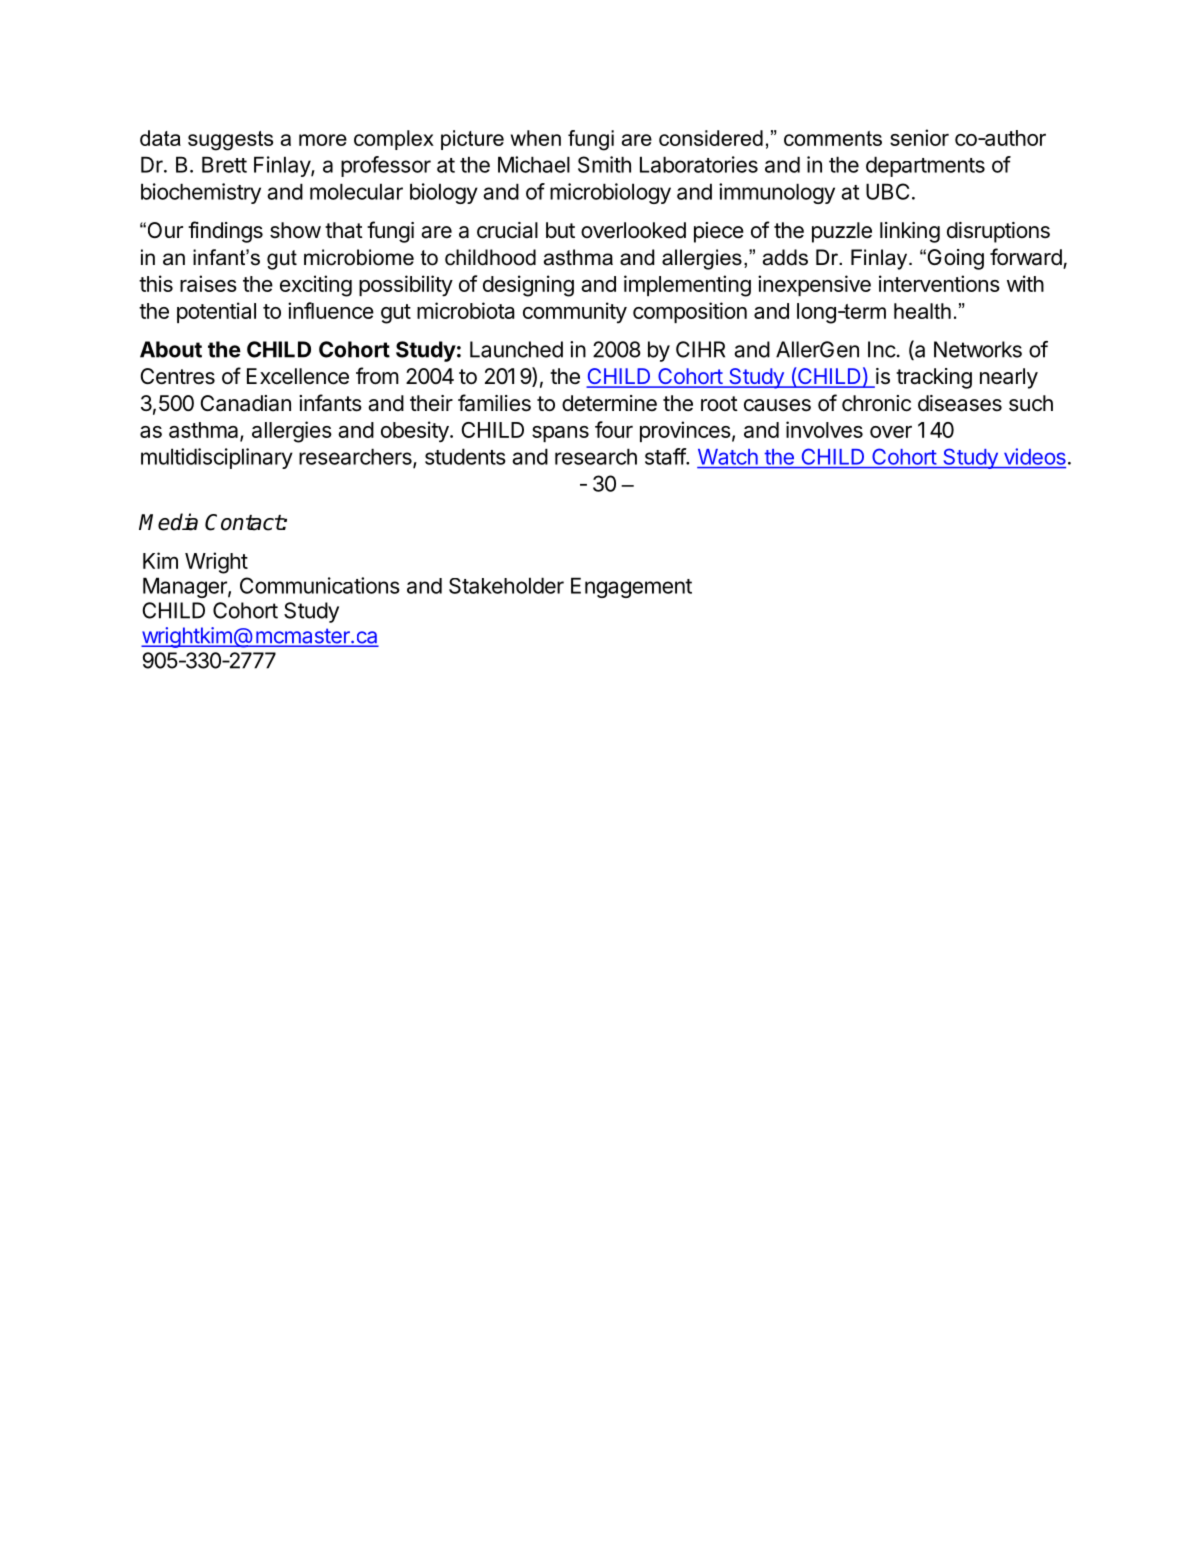  I want to click on Stakeholder, so click(506, 585).
